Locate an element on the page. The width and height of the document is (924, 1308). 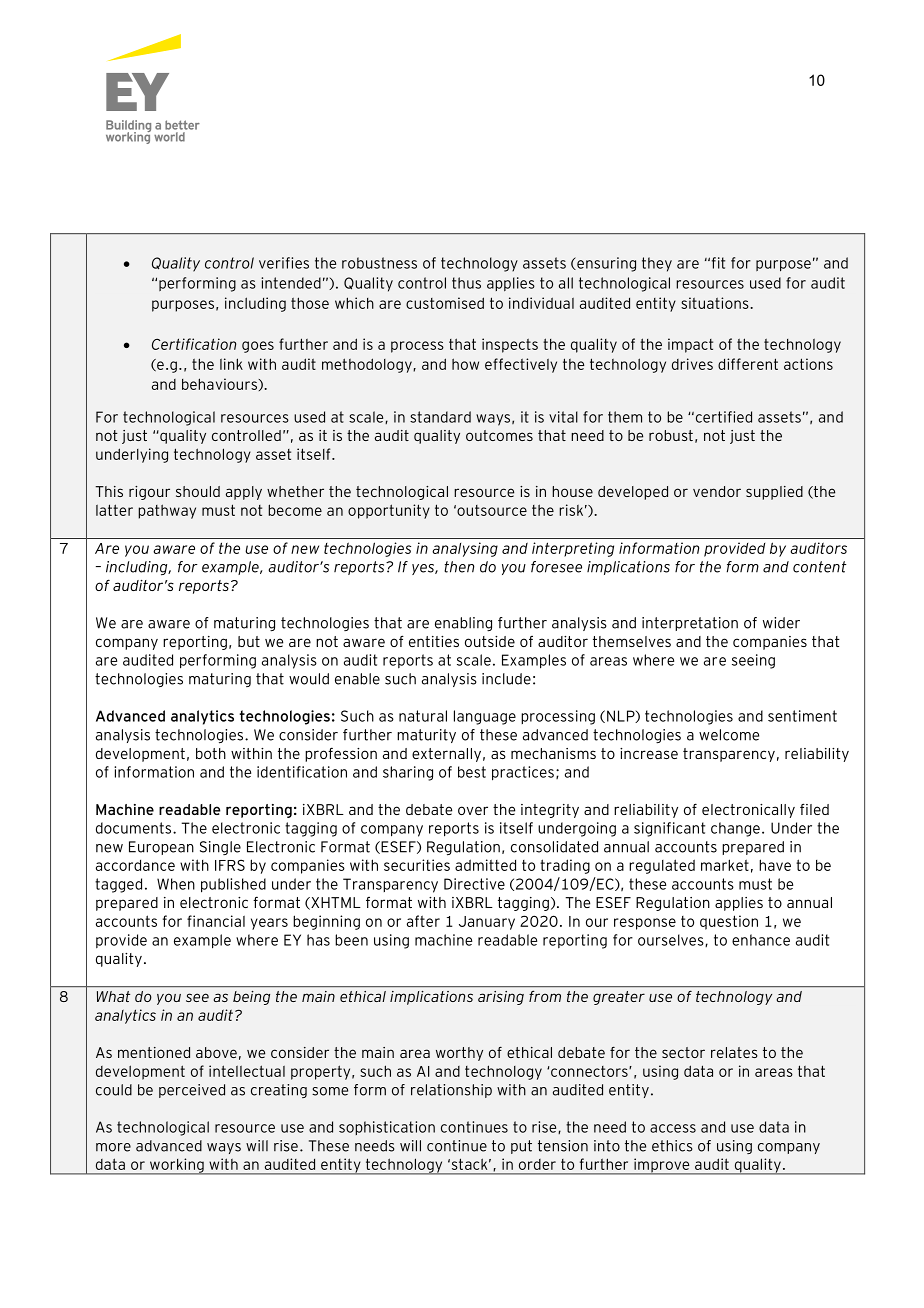
welcome is located at coordinates (729, 735).
